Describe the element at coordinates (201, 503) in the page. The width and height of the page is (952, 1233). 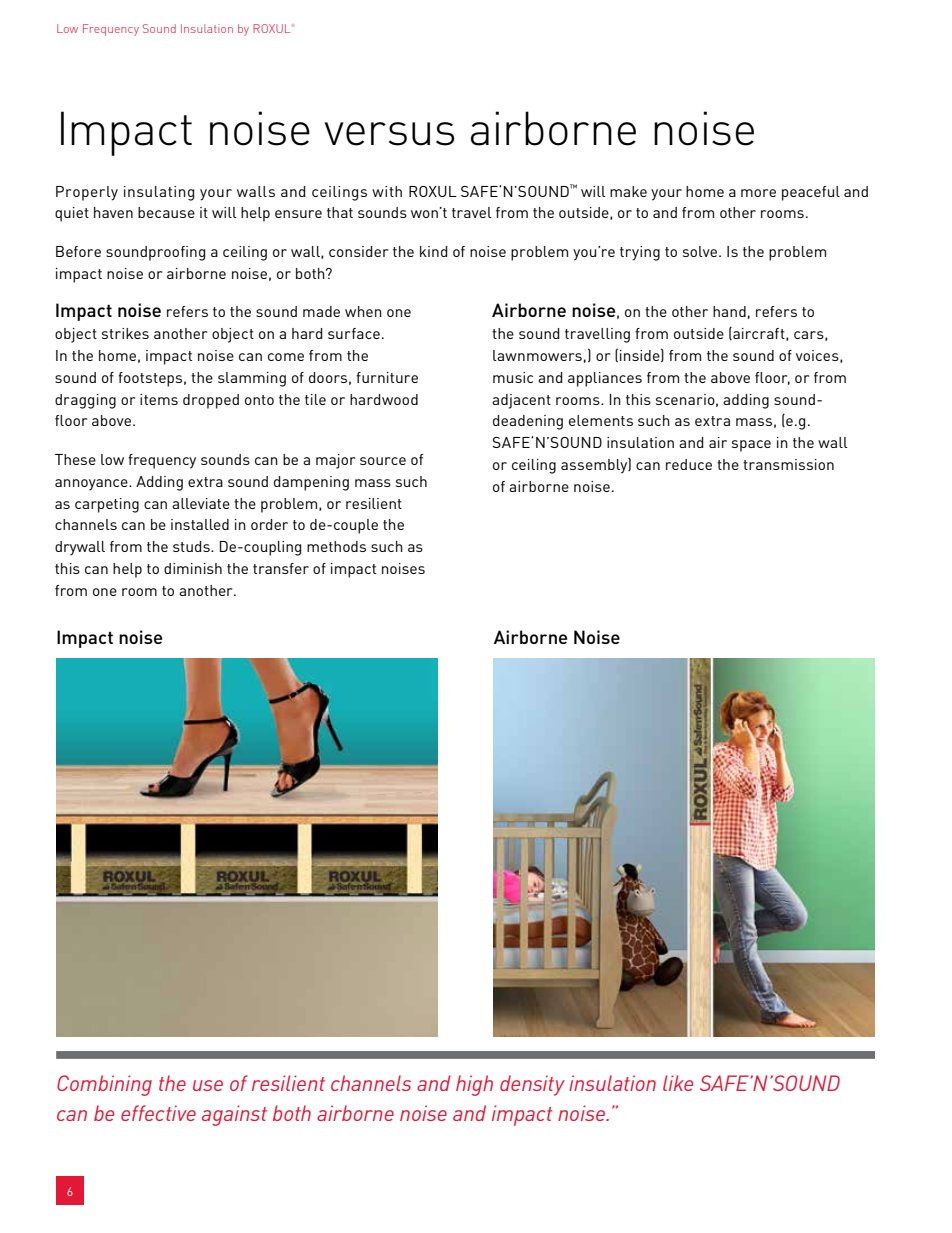
I see `alleviate` at that location.
